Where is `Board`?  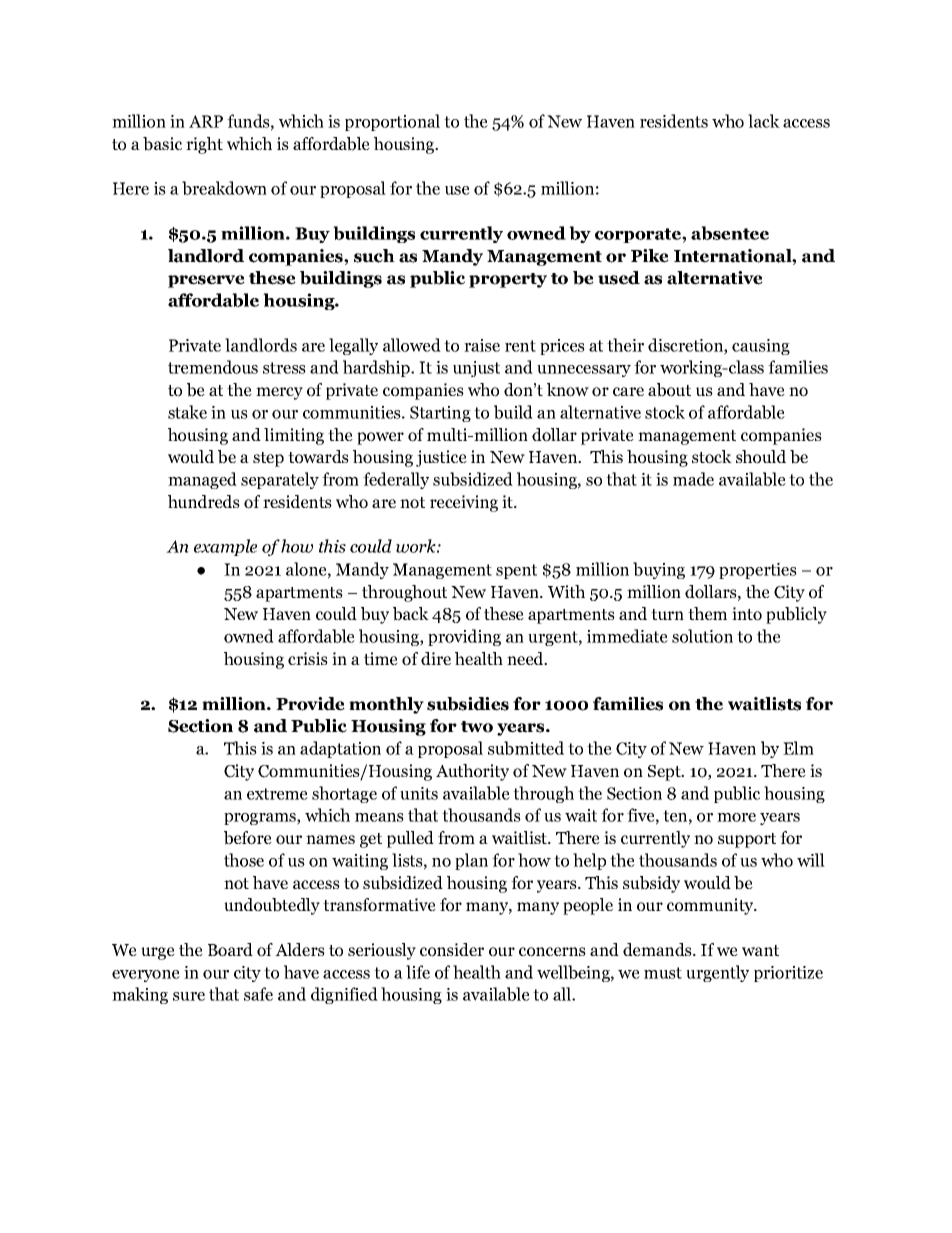
Board is located at coordinates (230, 950).
